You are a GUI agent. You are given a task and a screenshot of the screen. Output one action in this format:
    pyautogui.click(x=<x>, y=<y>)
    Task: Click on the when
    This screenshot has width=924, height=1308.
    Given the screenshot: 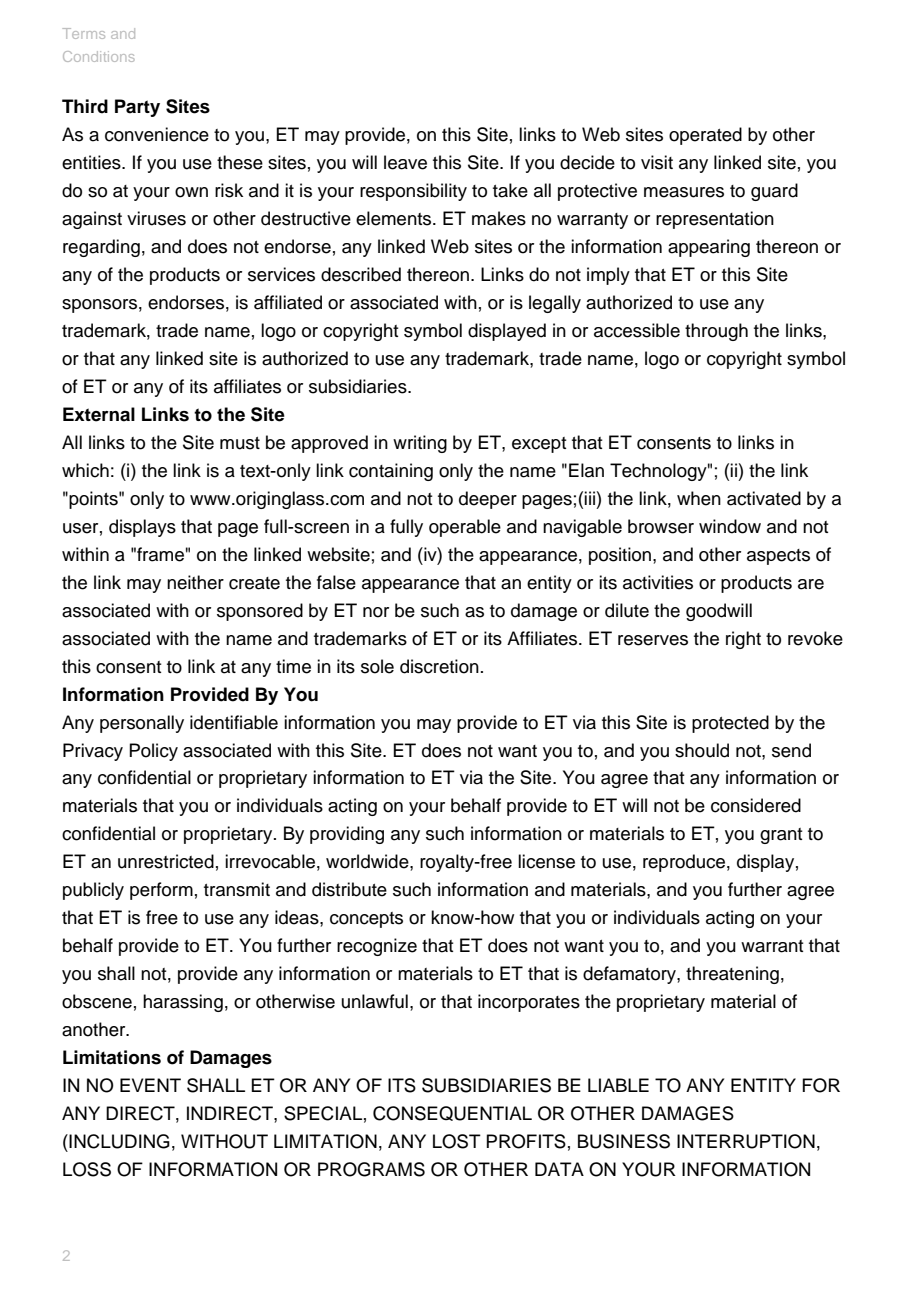 What is the action you would take?
    pyautogui.click(x=699, y=498)
